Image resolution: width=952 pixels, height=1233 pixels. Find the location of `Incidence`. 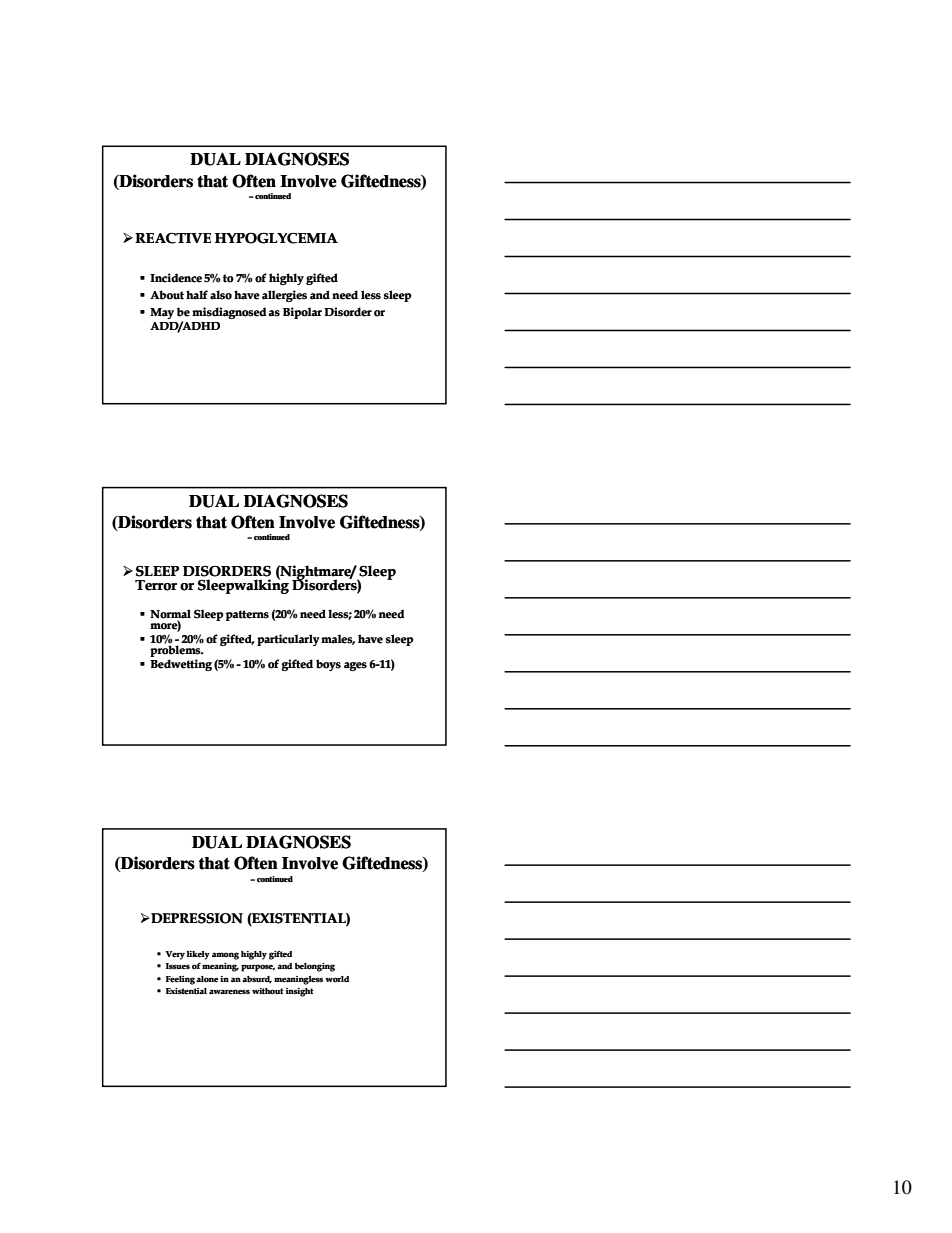

Incidence is located at coordinates (176, 278).
